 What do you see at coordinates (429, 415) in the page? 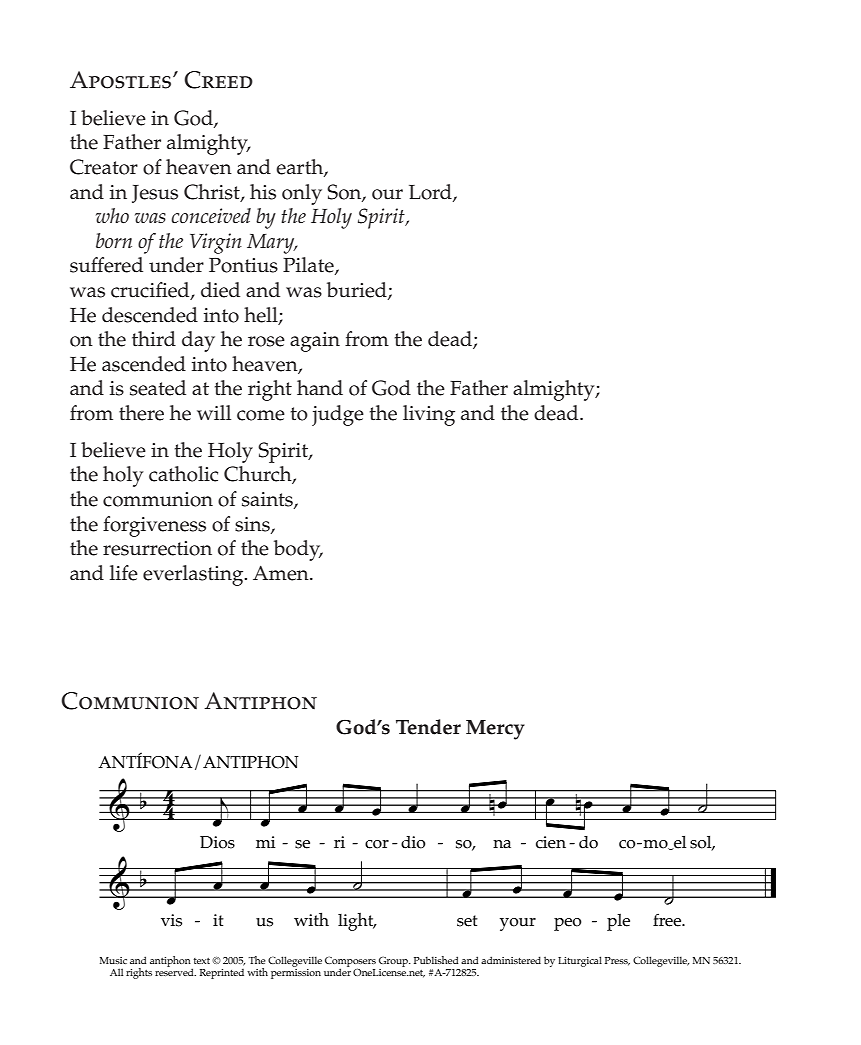
I see `living` at bounding box center [429, 415].
